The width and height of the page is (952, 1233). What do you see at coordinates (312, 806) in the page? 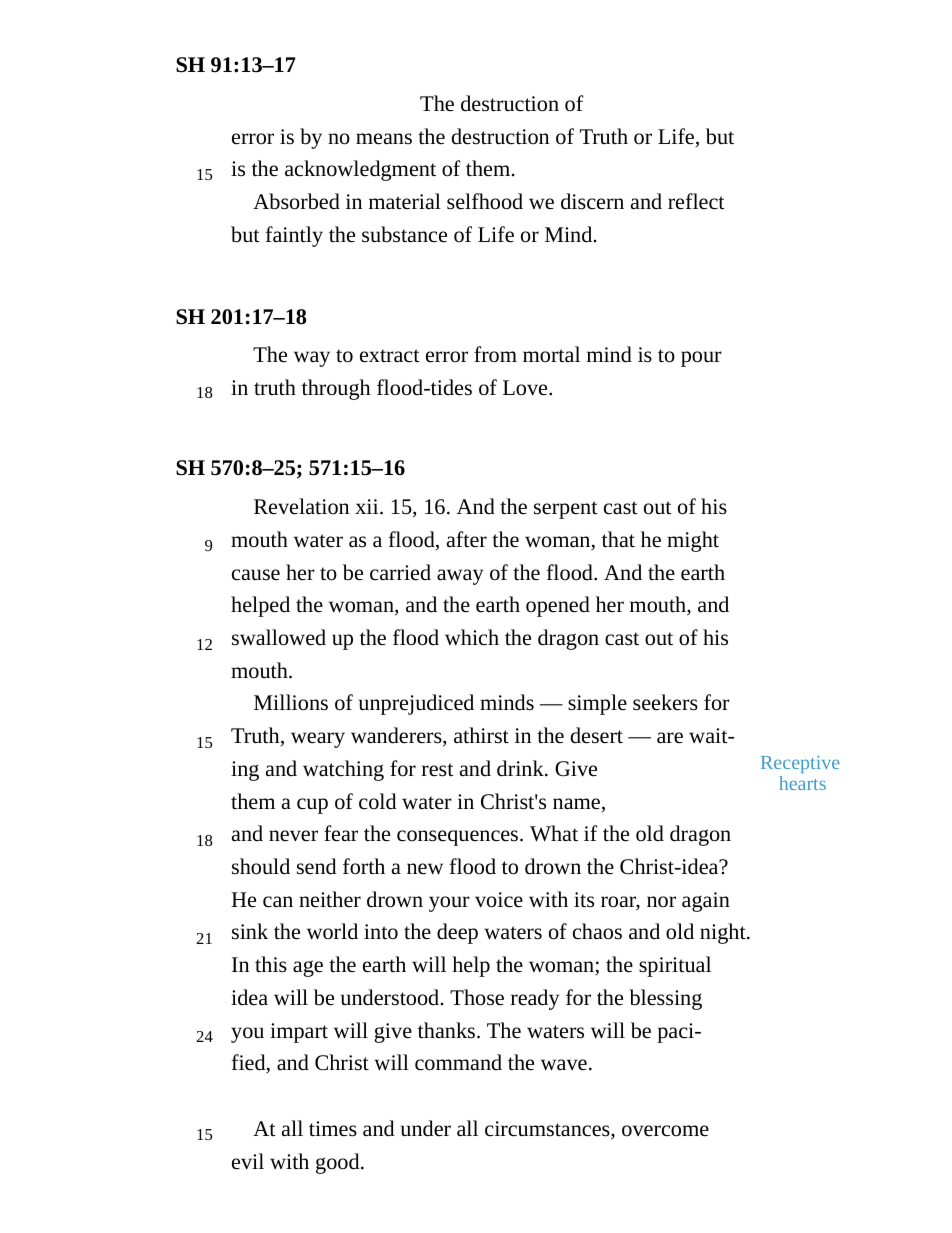
I see `cup` at bounding box center [312, 806].
